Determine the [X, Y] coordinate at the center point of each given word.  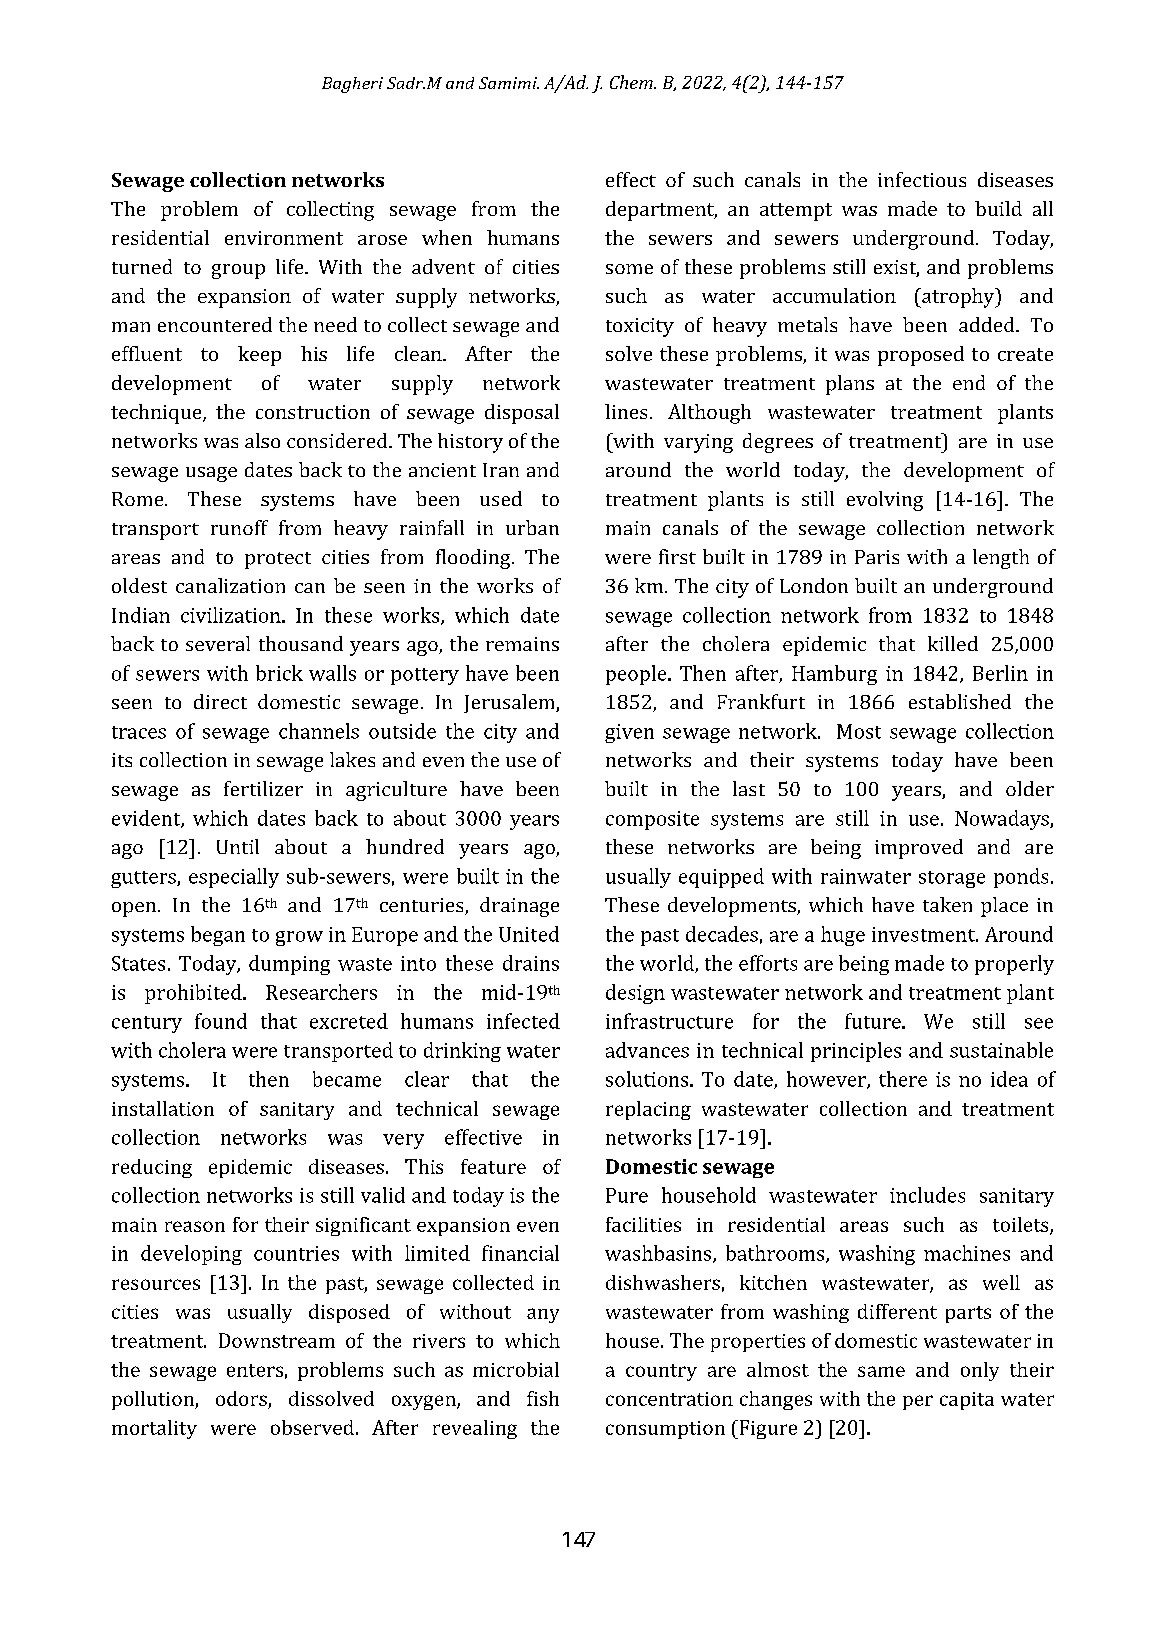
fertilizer [263, 788]
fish [543, 1398]
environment [284, 238]
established [960, 701]
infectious [922, 179]
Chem [632, 82]
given [629, 733]
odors [241, 1398]
